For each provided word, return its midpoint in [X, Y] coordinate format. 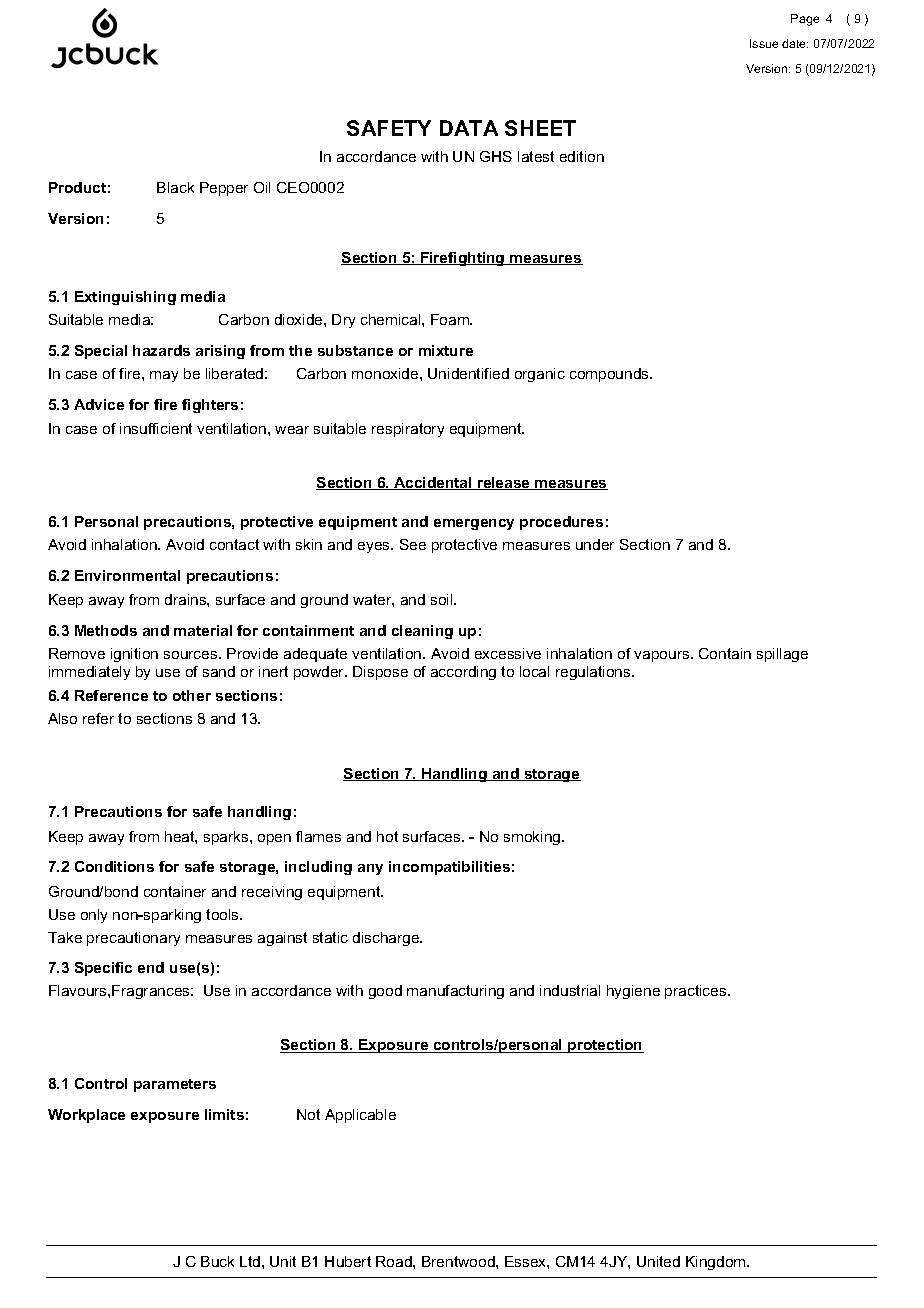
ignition [134, 655]
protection [605, 1046]
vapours [663, 656]
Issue [764, 43]
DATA [469, 128]
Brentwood [459, 1261]
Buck [217, 1261]
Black [175, 187]
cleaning [422, 632]
